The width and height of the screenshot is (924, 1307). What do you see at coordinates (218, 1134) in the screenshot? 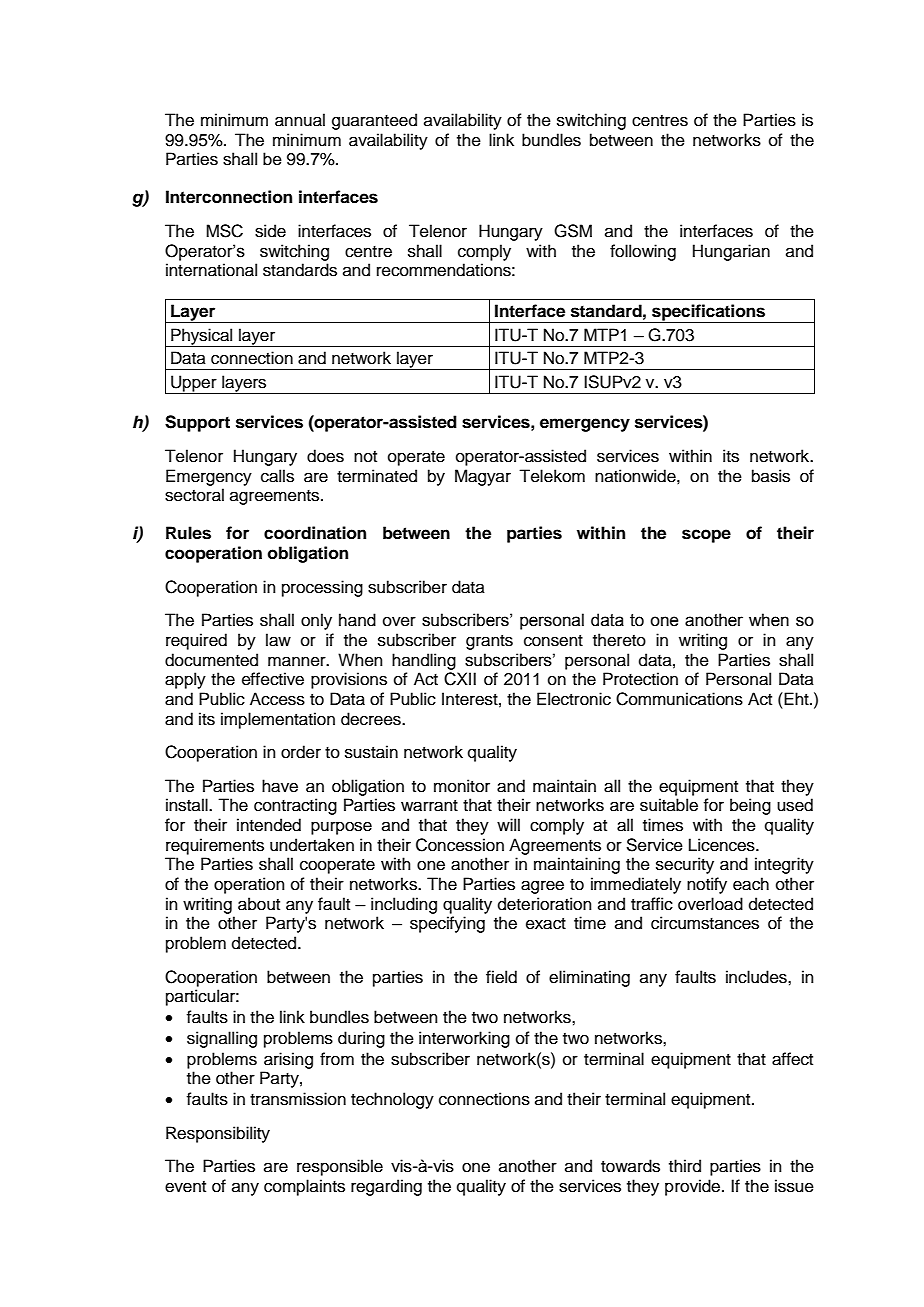
I see `Responsibility` at bounding box center [218, 1134].
